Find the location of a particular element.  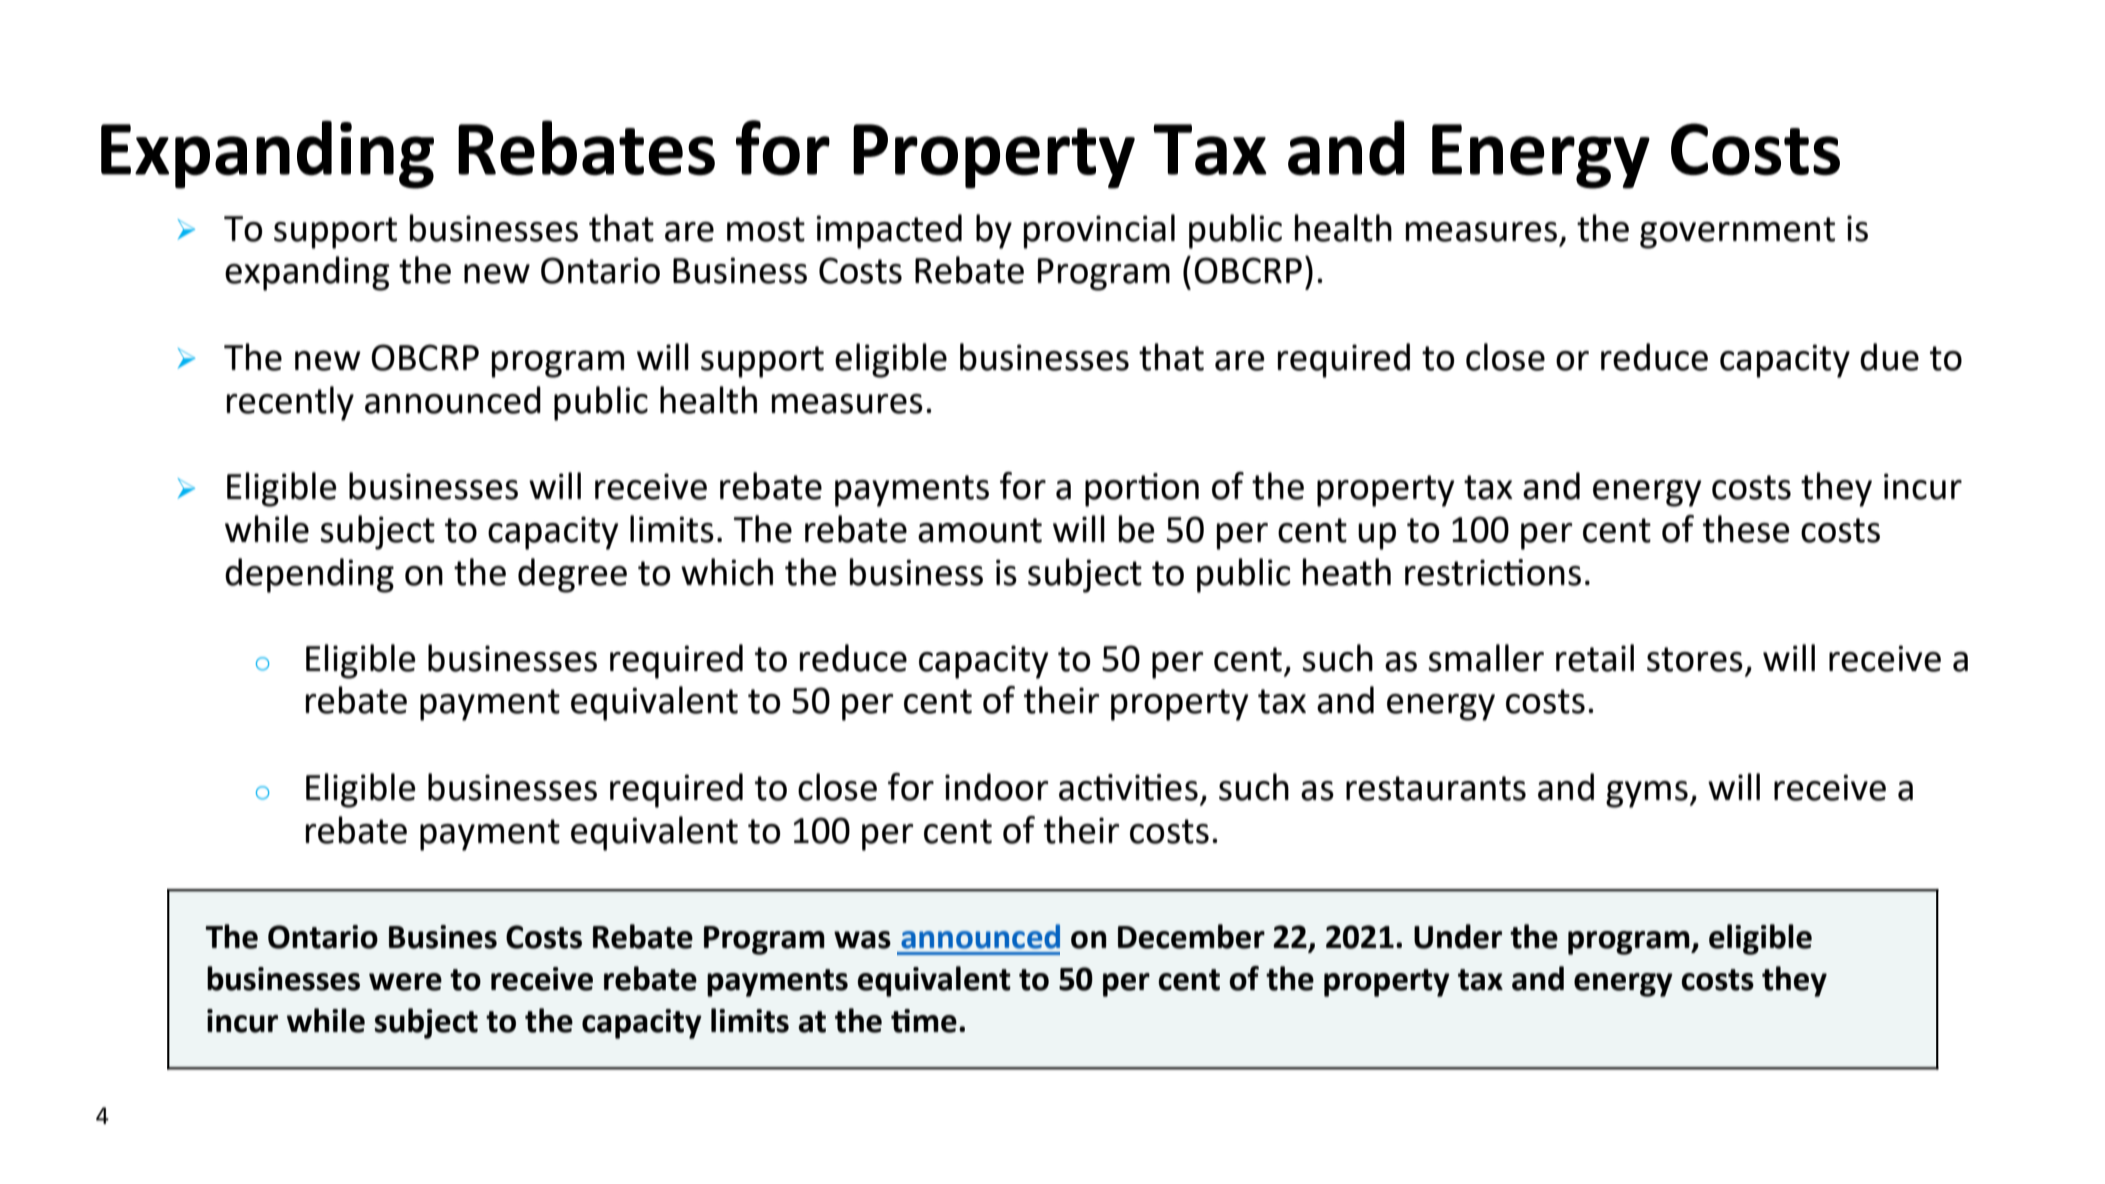

activities is located at coordinates (1128, 787).
